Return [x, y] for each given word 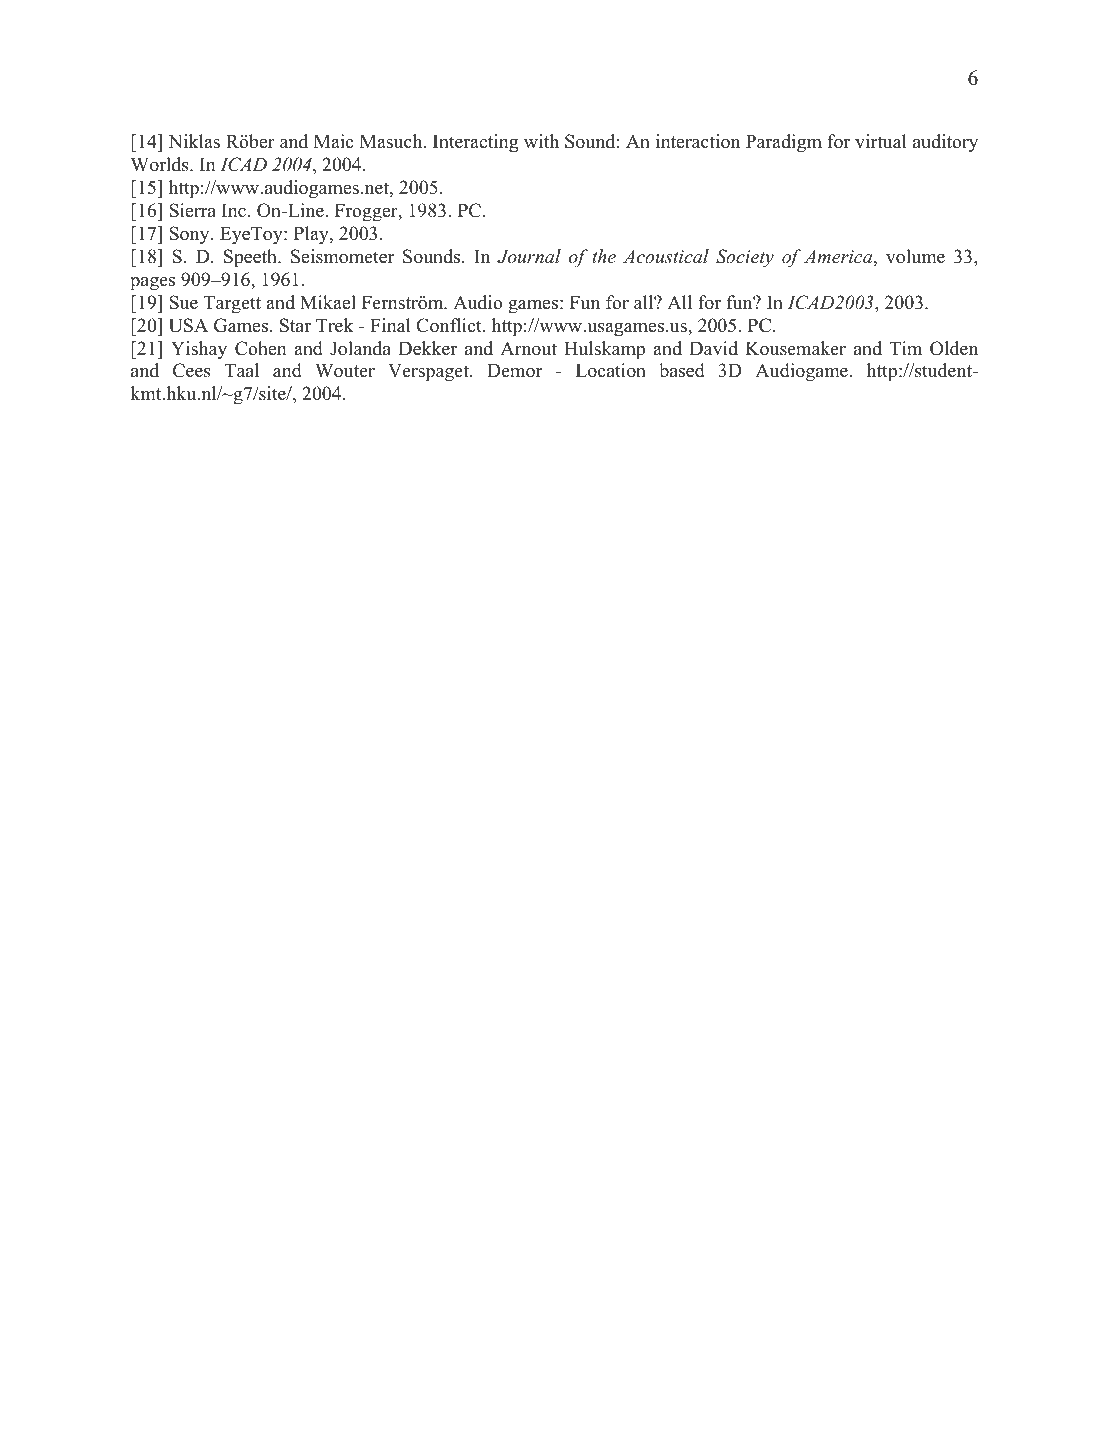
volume [915, 256]
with [541, 141]
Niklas [194, 141]
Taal [242, 370]
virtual [881, 141]
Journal [529, 256]
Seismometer [342, 256]
